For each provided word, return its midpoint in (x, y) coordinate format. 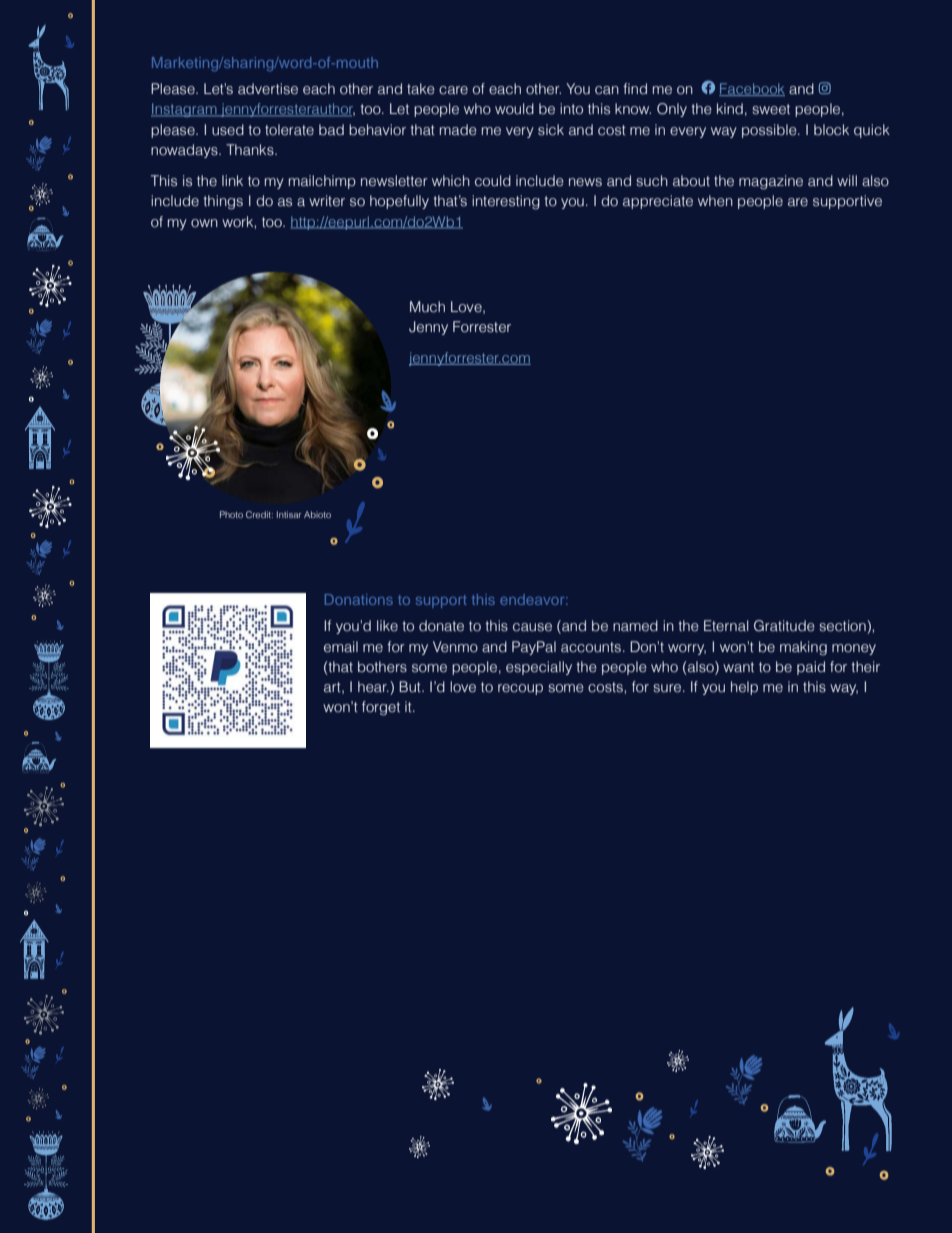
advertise (268, 89)
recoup (520, 689)
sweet (771, 109)
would (514, 109)
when (715, 201)
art (333, 688)
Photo (231, 514)
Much (427, 307)
